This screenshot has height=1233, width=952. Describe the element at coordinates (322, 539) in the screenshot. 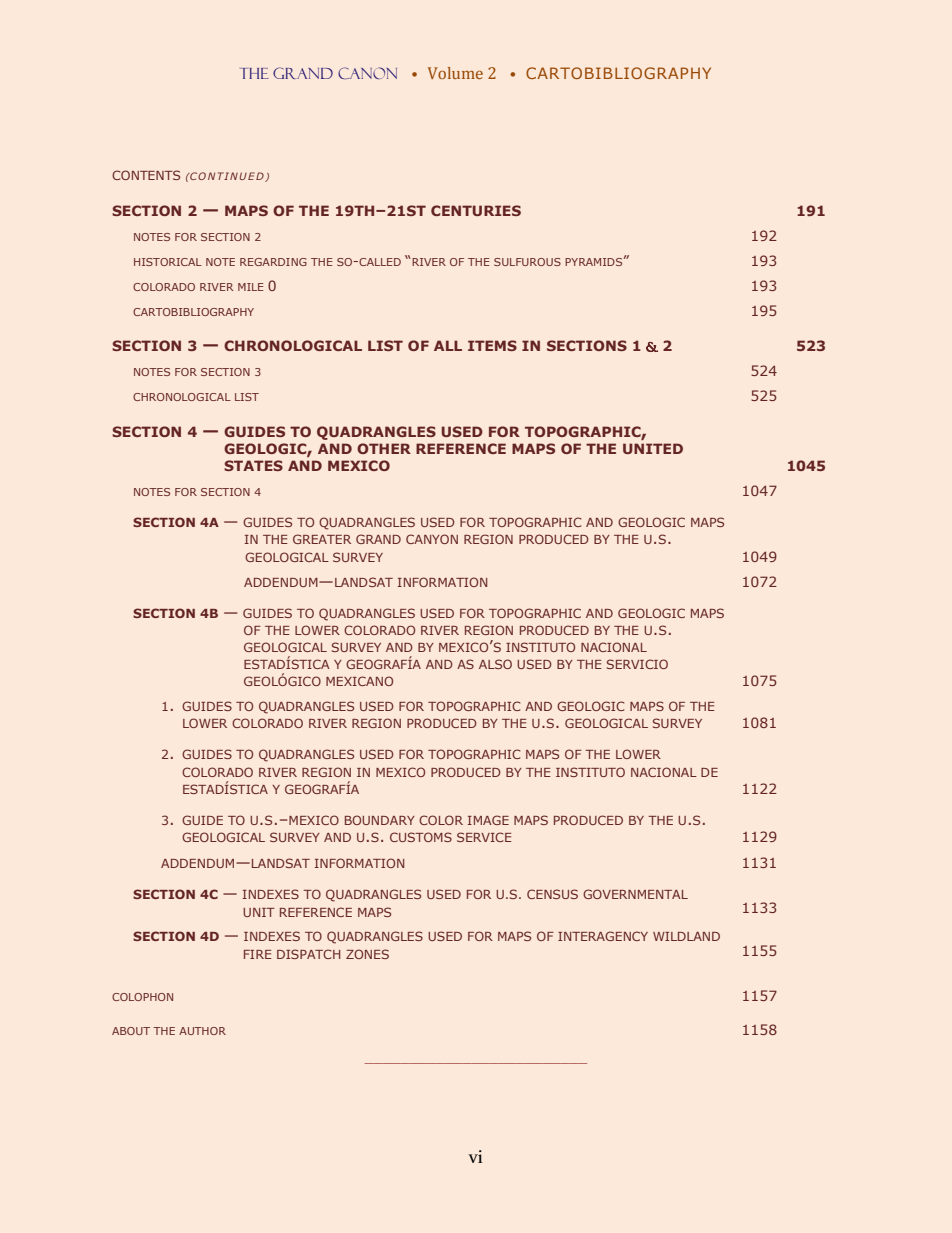

I see `GREATER` at that location.
